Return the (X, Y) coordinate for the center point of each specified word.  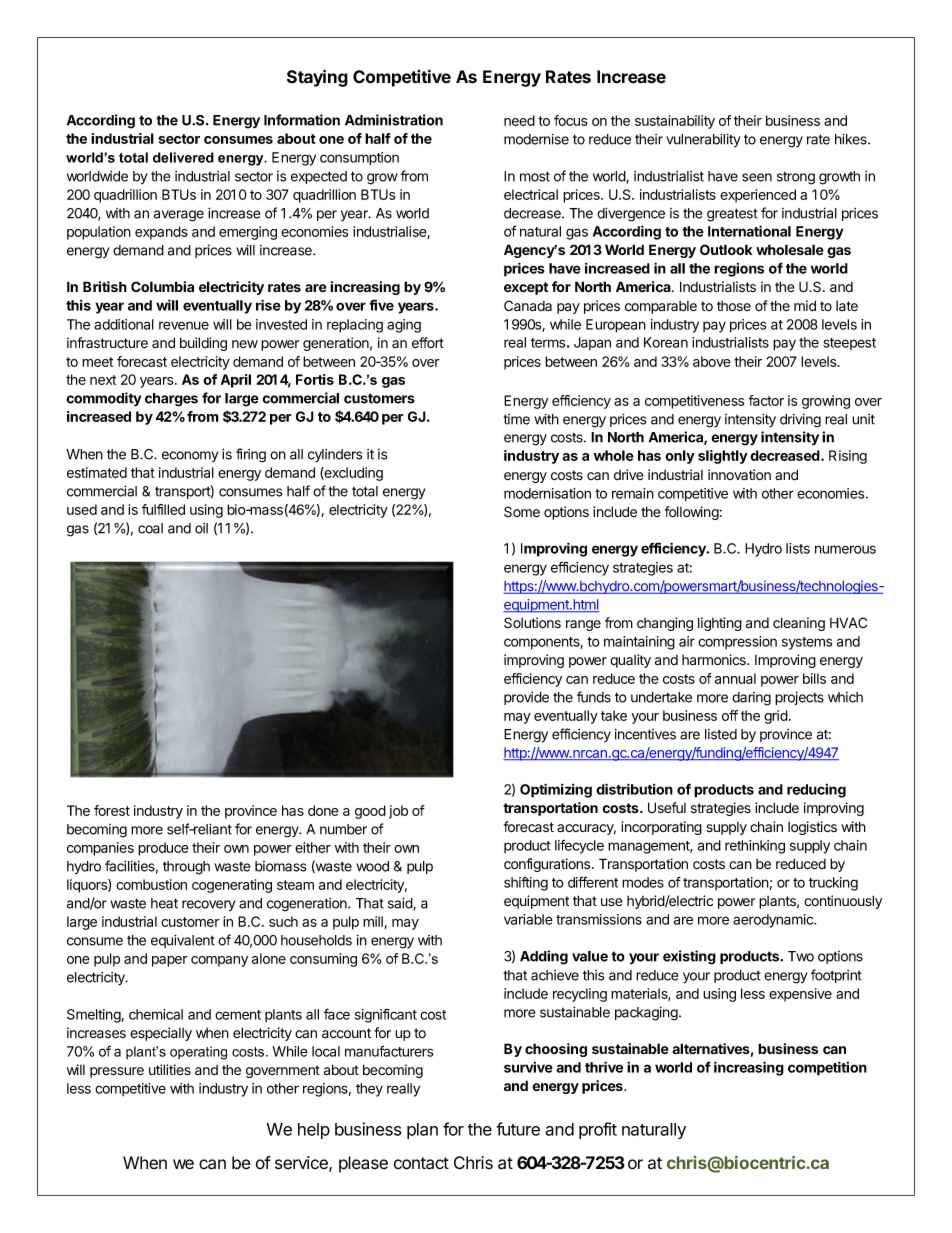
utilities (170, 1070)
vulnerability (703, 140)
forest (112, 810)
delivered (183, 157)
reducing (816, 791)
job (398, 812)
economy (190, 456)
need (519, 120)
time (517, 419)
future (518, 1129)
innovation (739, 474)
